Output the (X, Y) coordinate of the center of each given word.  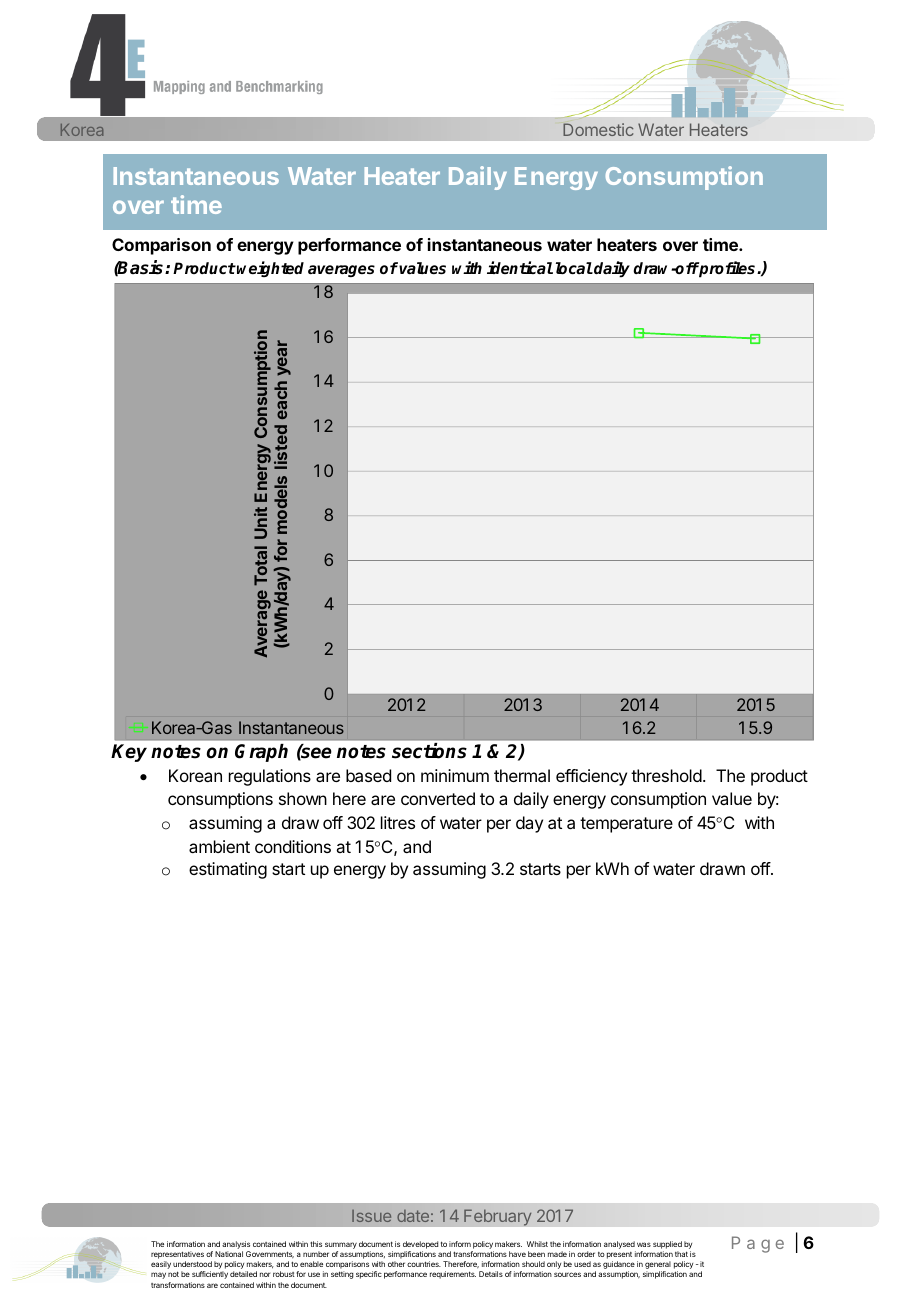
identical (520, 267)
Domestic (598, 129)
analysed (619, 1245)
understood (192, 1264)
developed (420, 1245)
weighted (270, 269)
